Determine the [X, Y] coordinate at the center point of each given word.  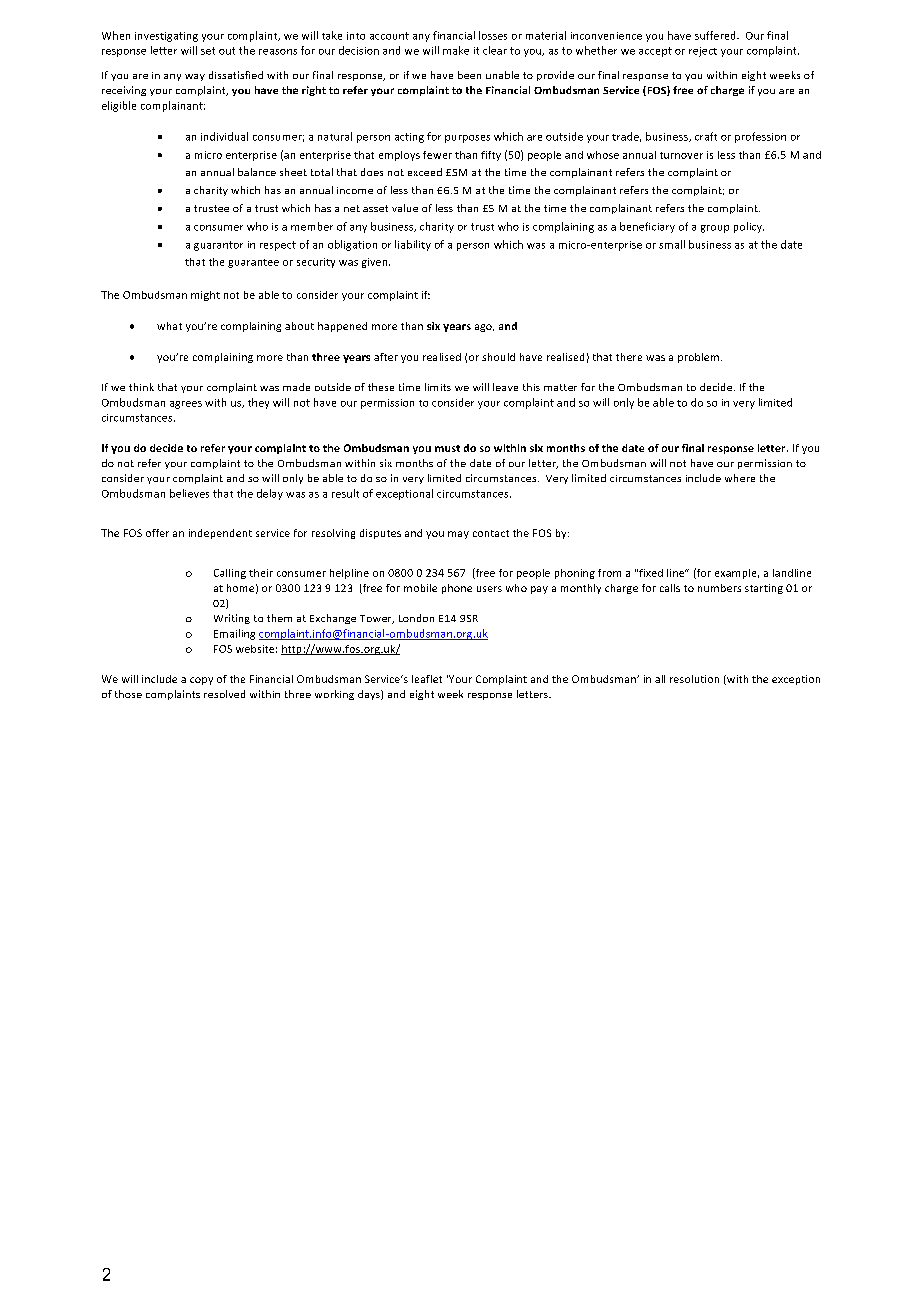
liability [413, 245]
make [456, 50]
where [740, 478]
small [672, 244]
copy [201, 681]
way [195, 77]
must [447, 448]
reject [703, 52]
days [370, 695]
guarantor [218, 246]
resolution [694, 679]
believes [189, 493]
